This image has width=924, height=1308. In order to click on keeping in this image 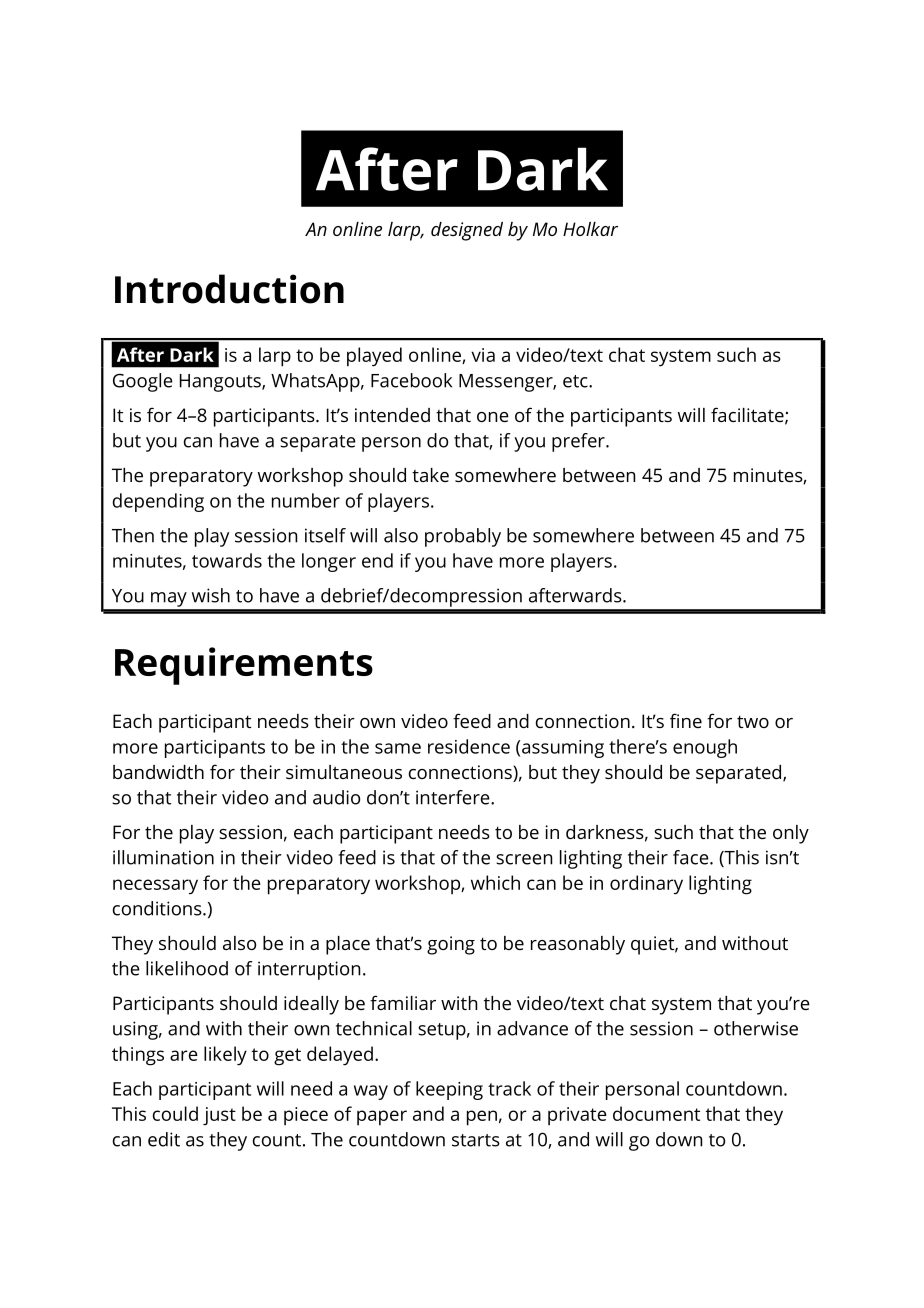, I will do `click(449, 1090)`.
